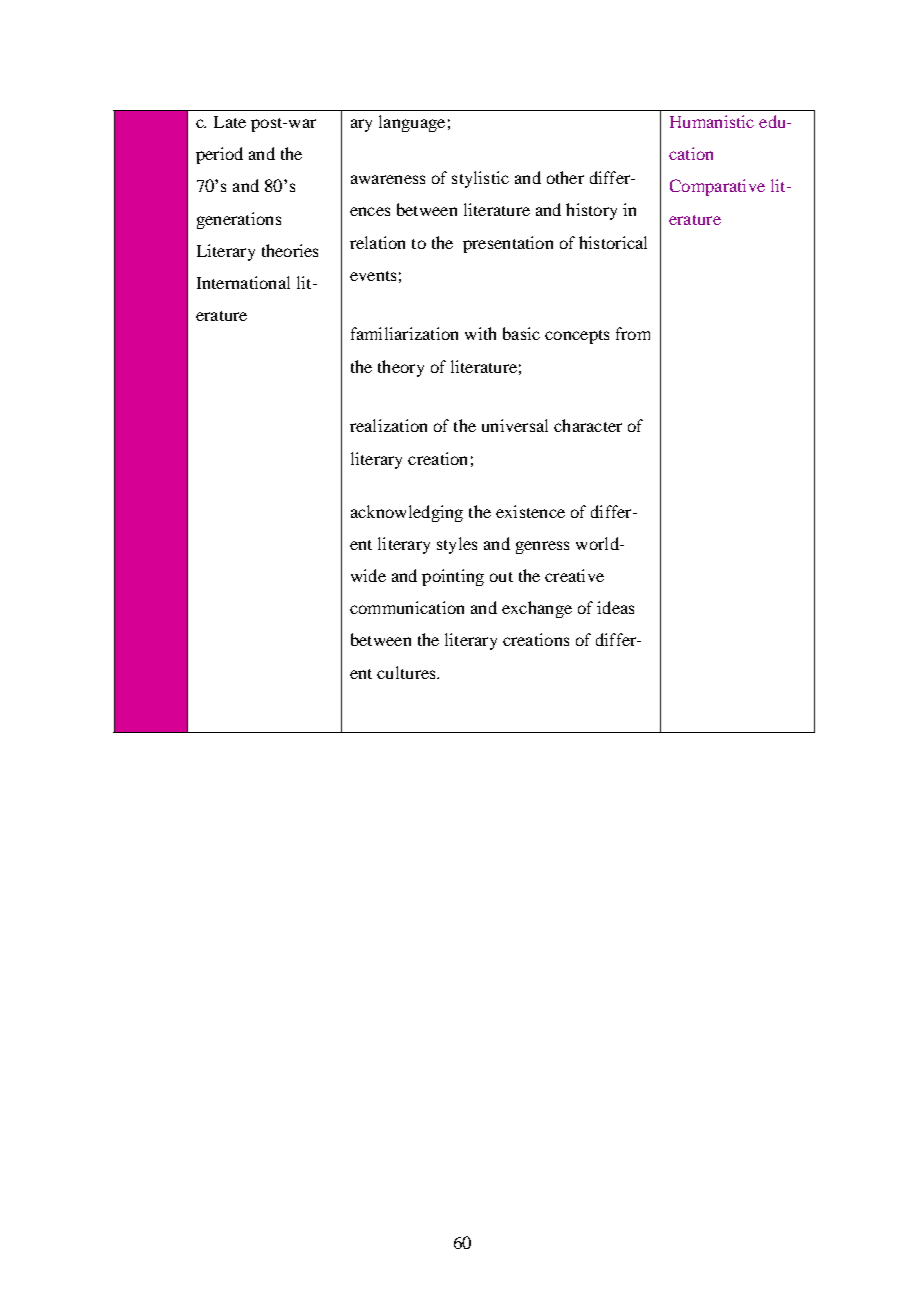 This document has height=1308, width=924. What do you see at coordinates (515, 425) in the document?
I see `universal` at bounding box center [515, 425].
